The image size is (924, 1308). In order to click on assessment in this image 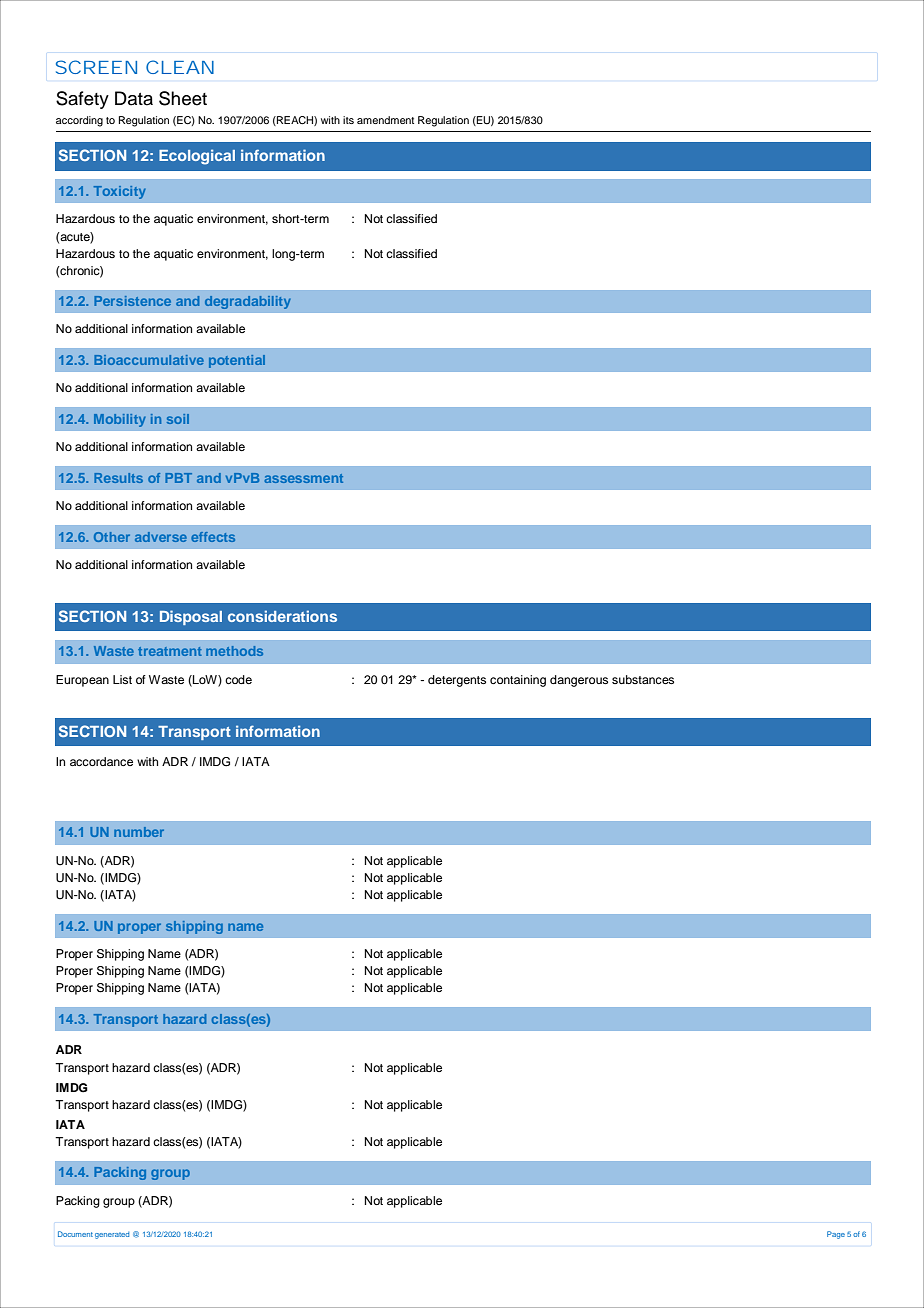, I will do `click(303, 478)`.
